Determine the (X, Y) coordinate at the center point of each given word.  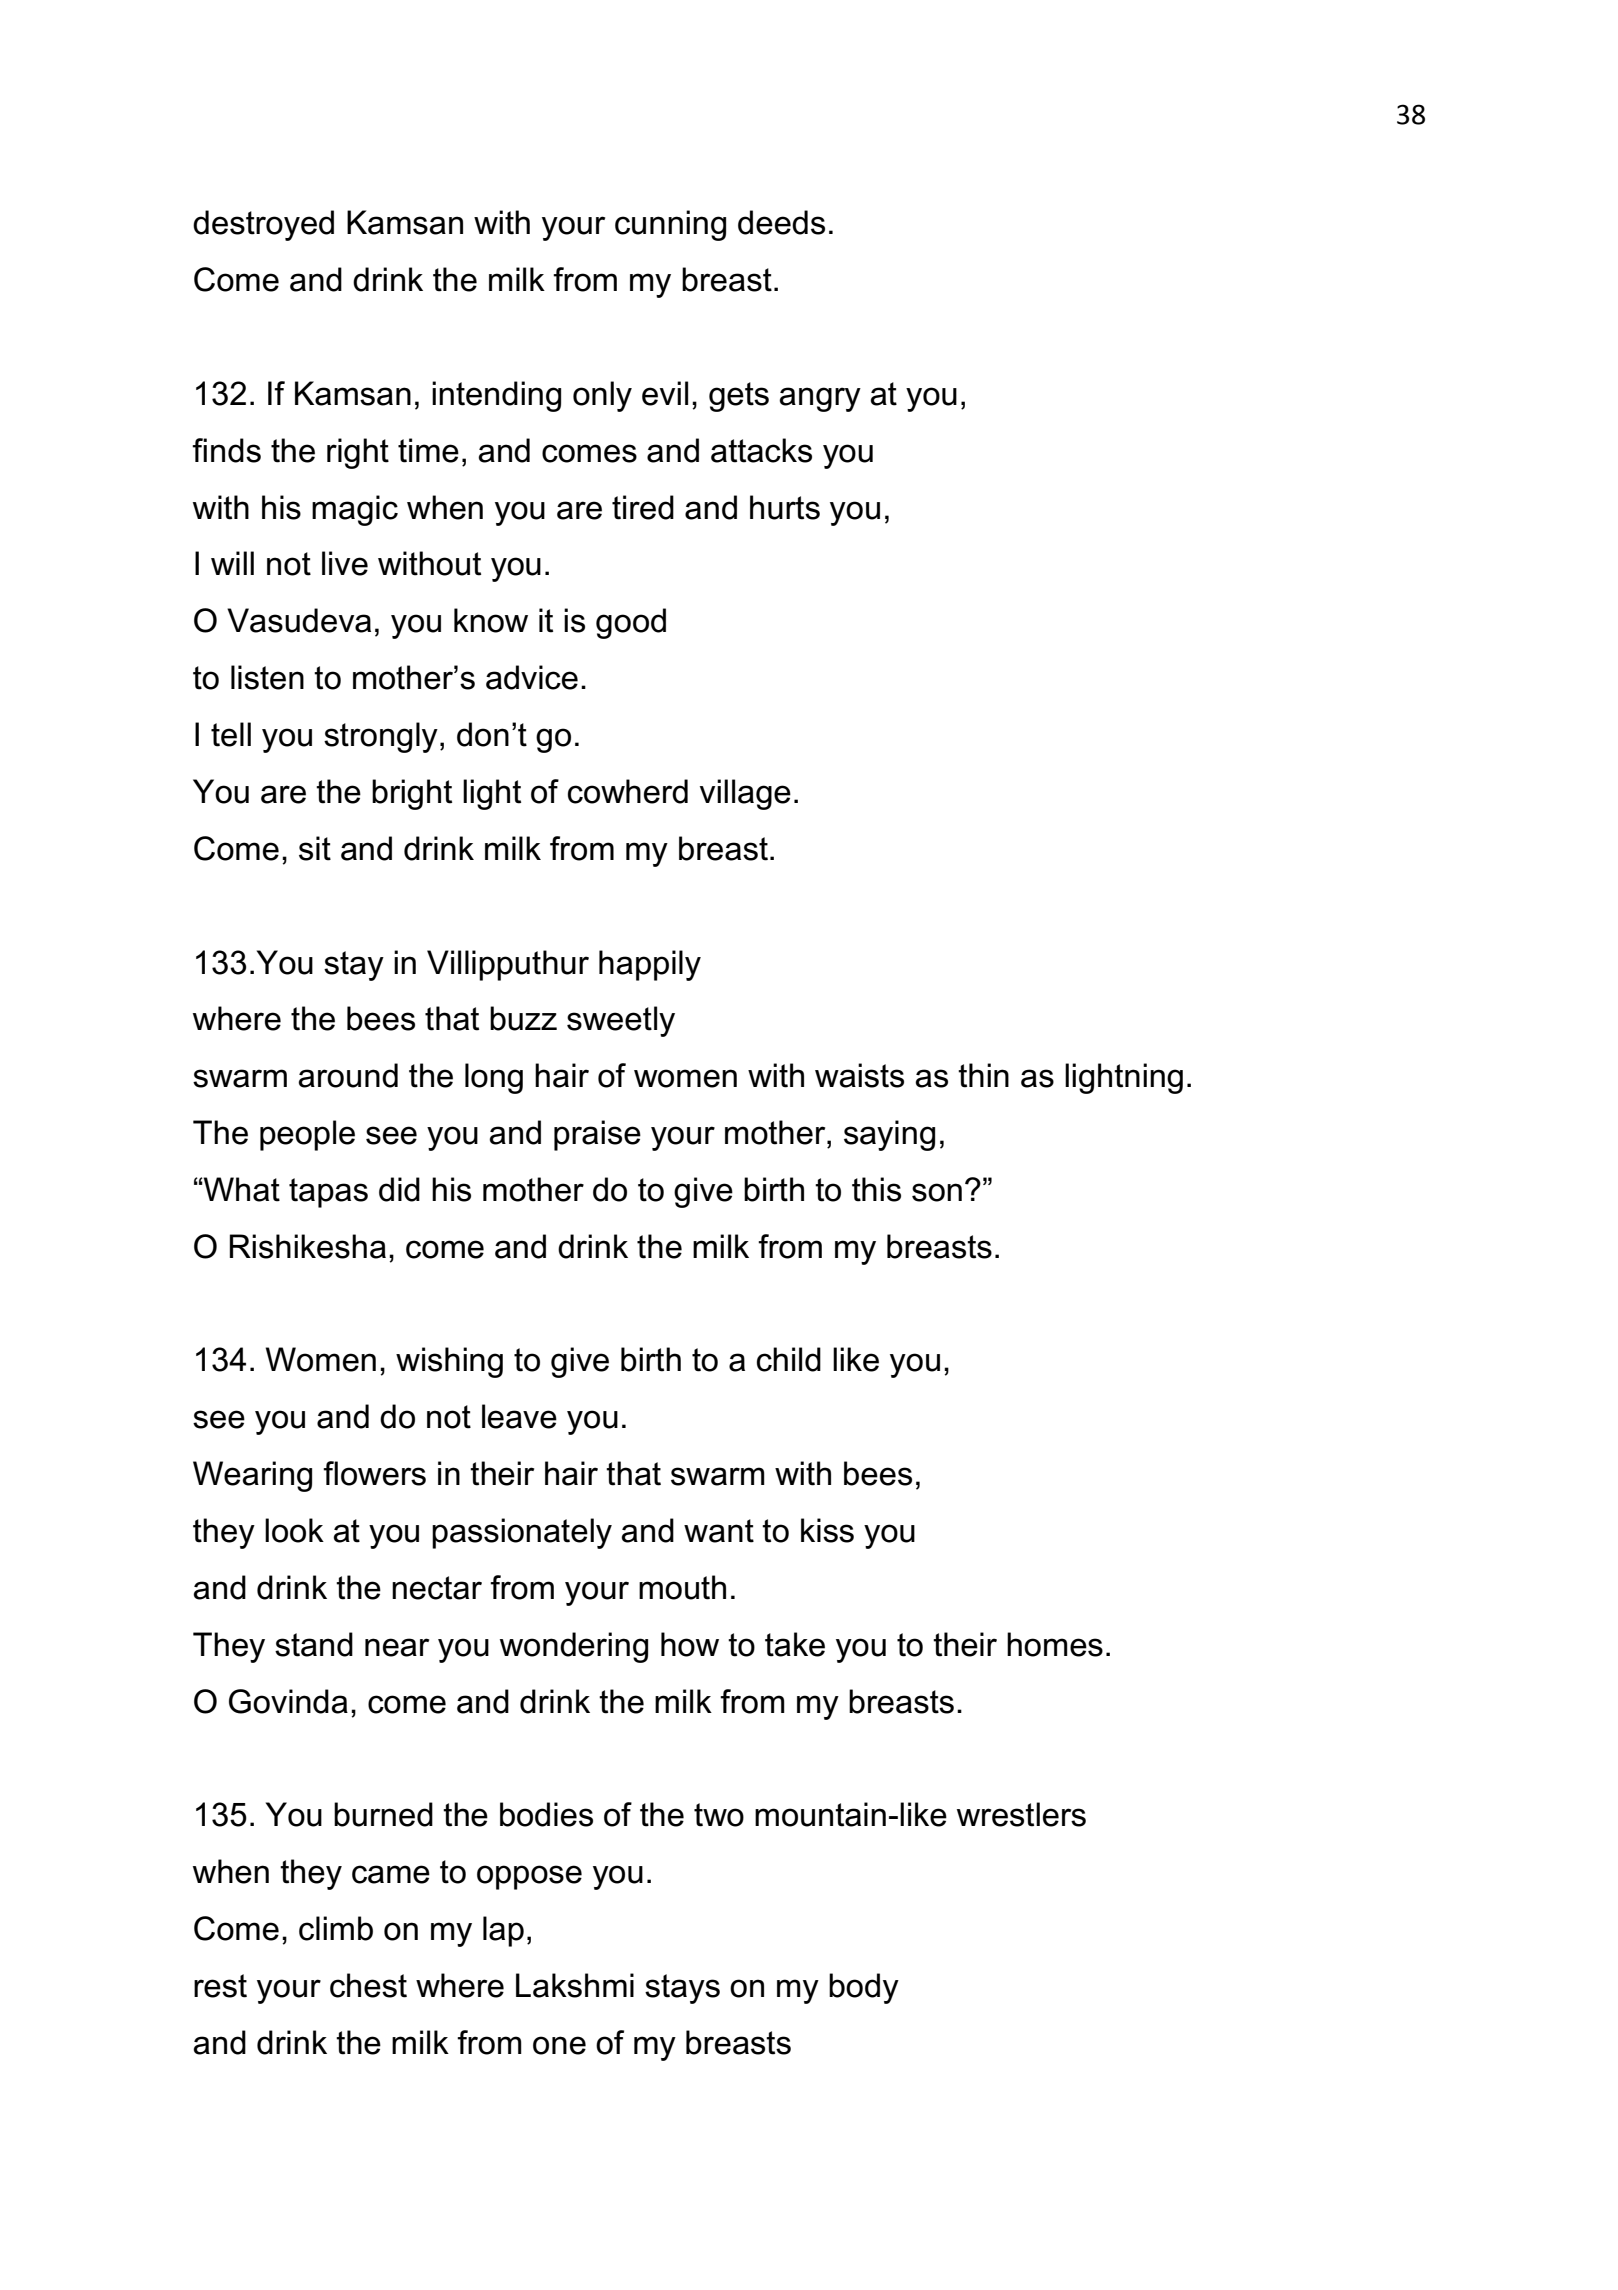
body (864, 1988)
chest (368, 1985)
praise (597, 1135)
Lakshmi (575, 1985)
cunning (670, 225)
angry (820, 399)
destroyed (263, 225)
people (307, 1135)
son (937, 1192)
